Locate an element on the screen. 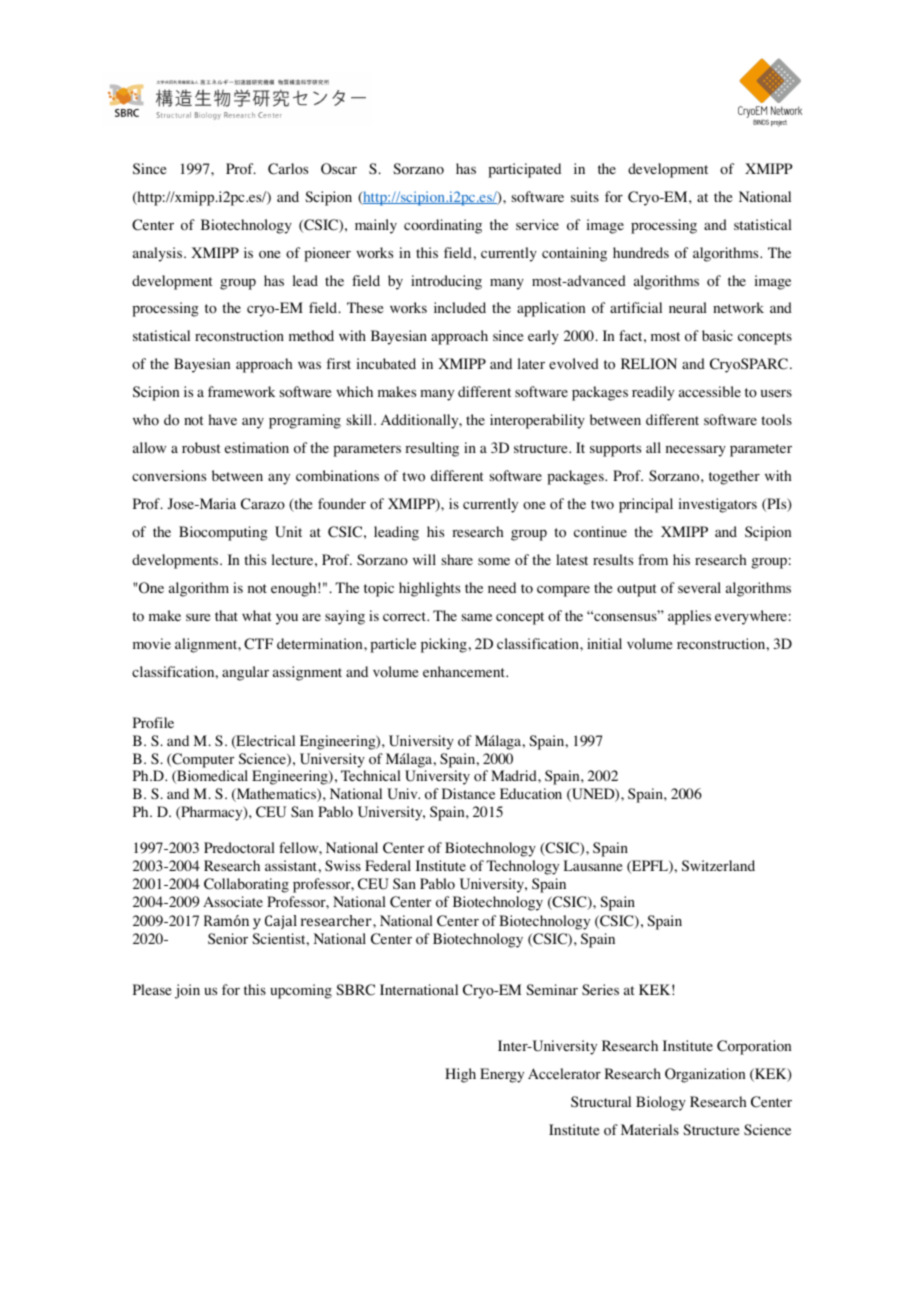  initial is located at coordinates (604, 643).
